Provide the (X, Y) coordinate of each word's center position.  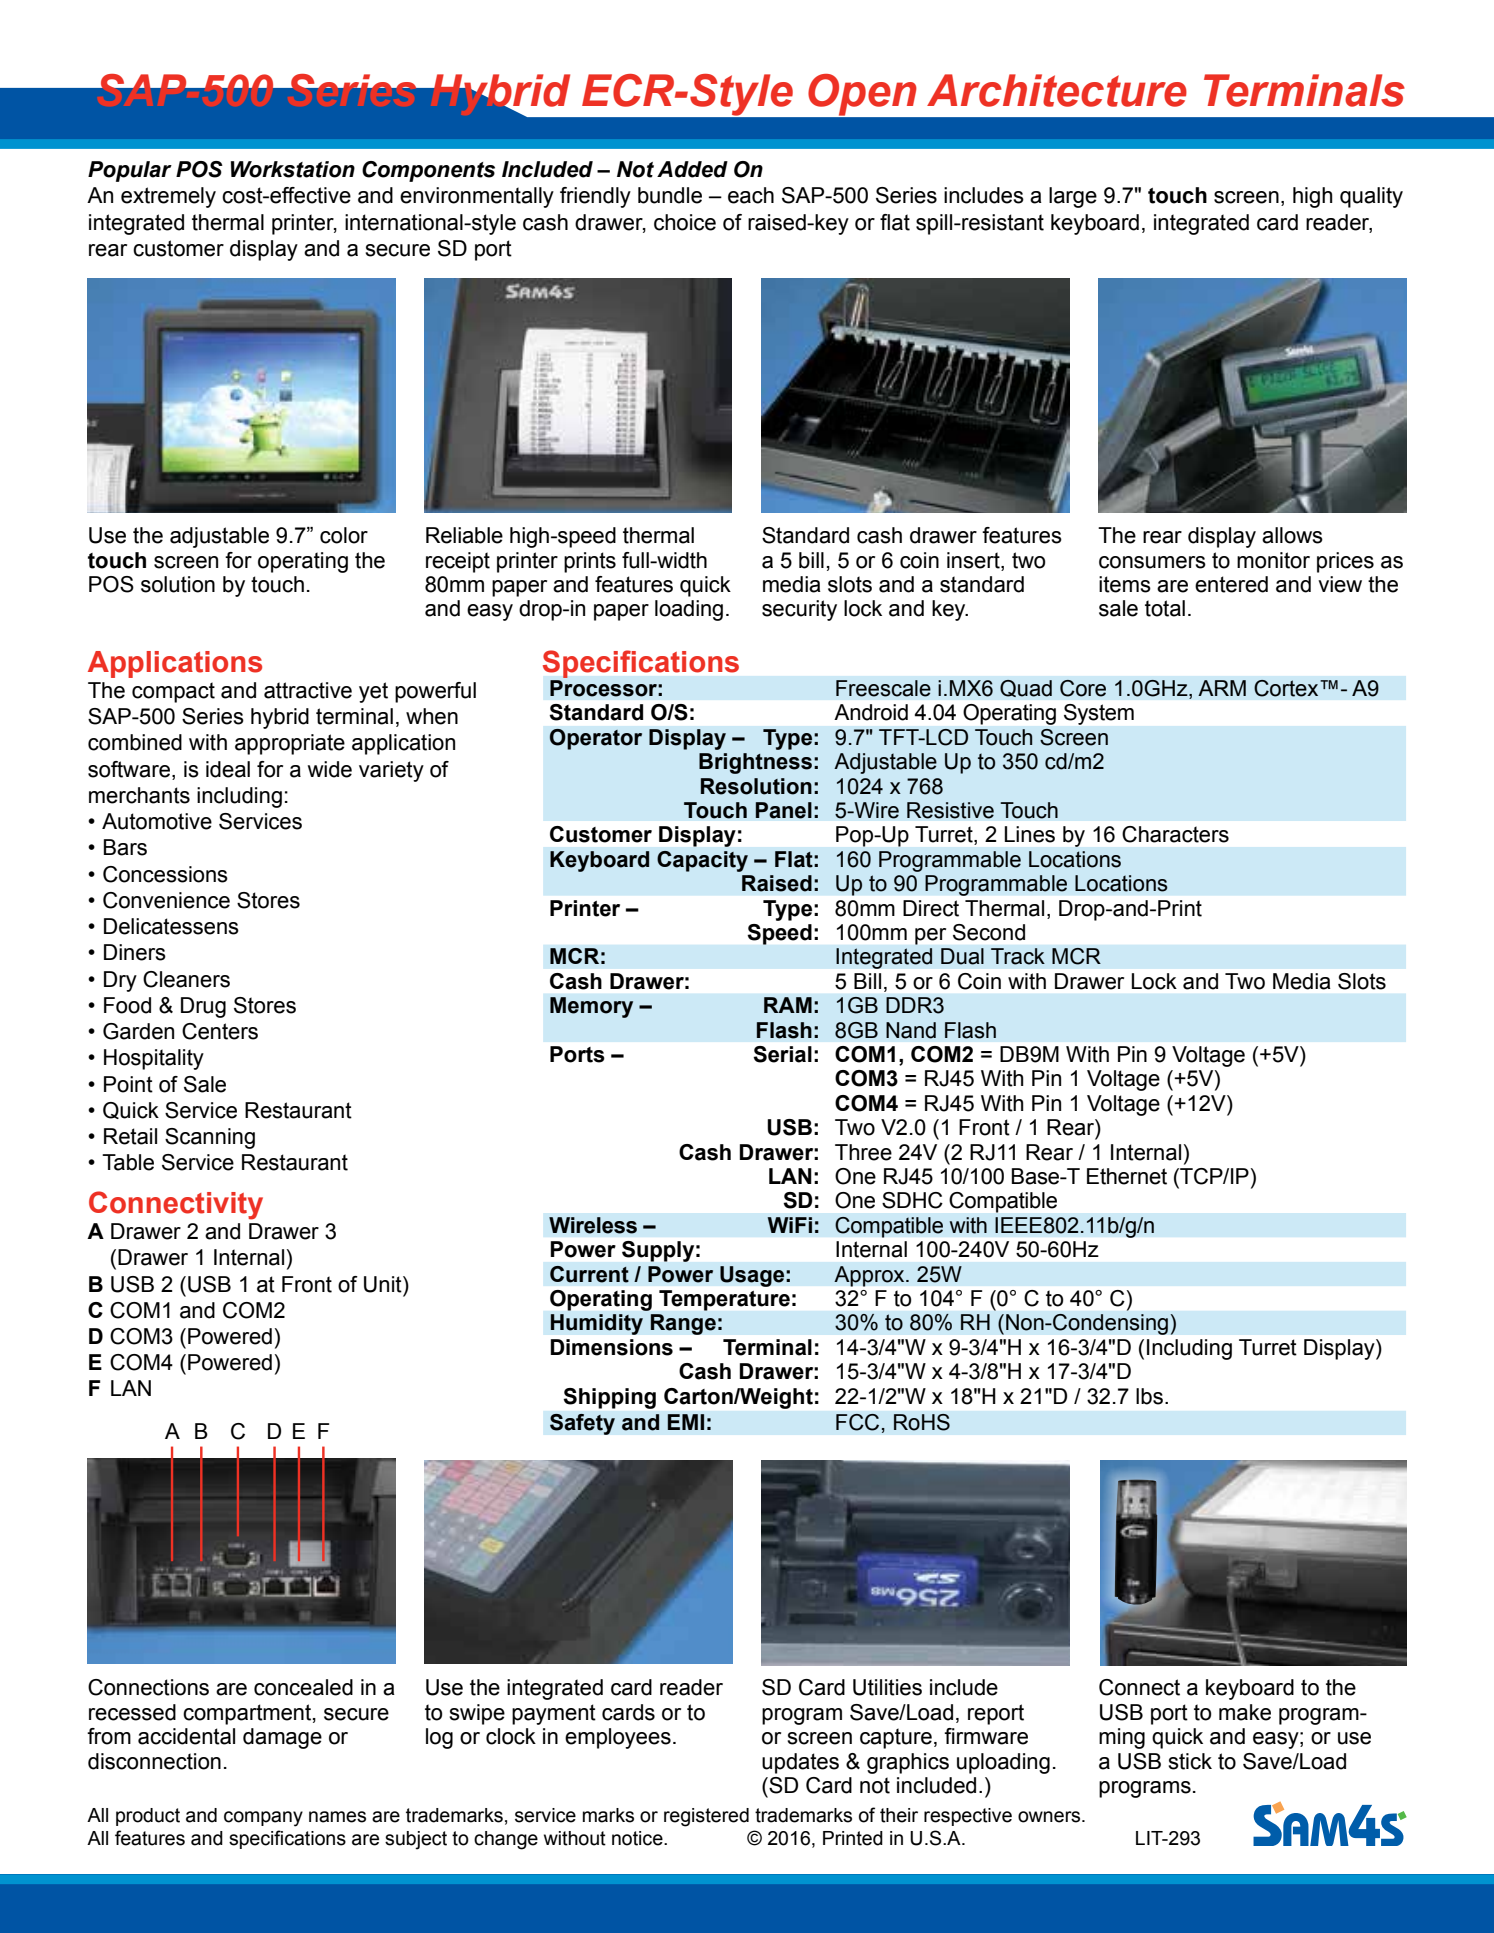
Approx (870, 1276)
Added (692, 169)
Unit (384, 1284)
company (263, 1819)
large (1073, 197)
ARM (1222, 688)
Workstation (293, 169)
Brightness (755, 763)
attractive (308, 690)
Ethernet (1127, 1176)
